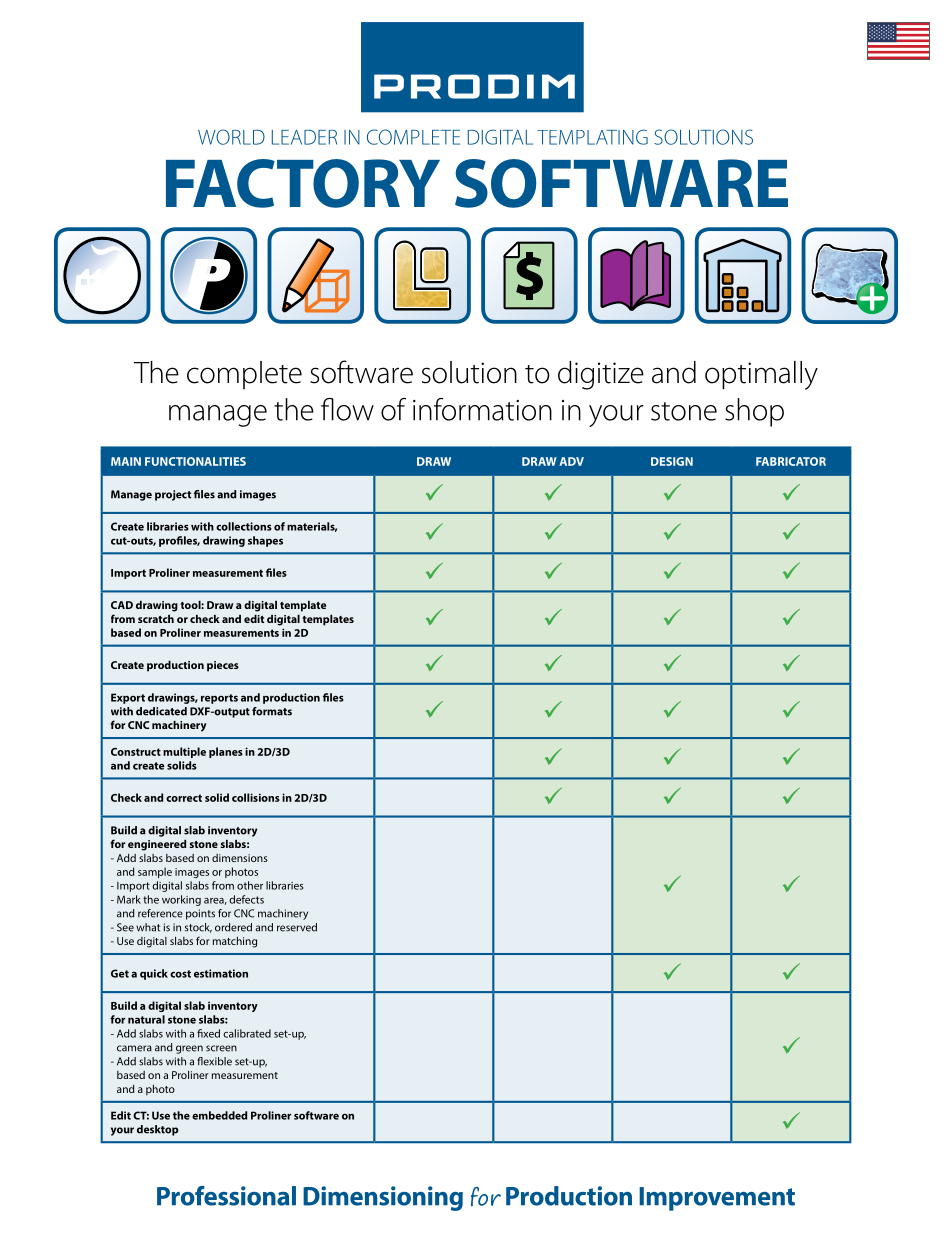  I want to click on TEMPLATING, so click(592, 137).
